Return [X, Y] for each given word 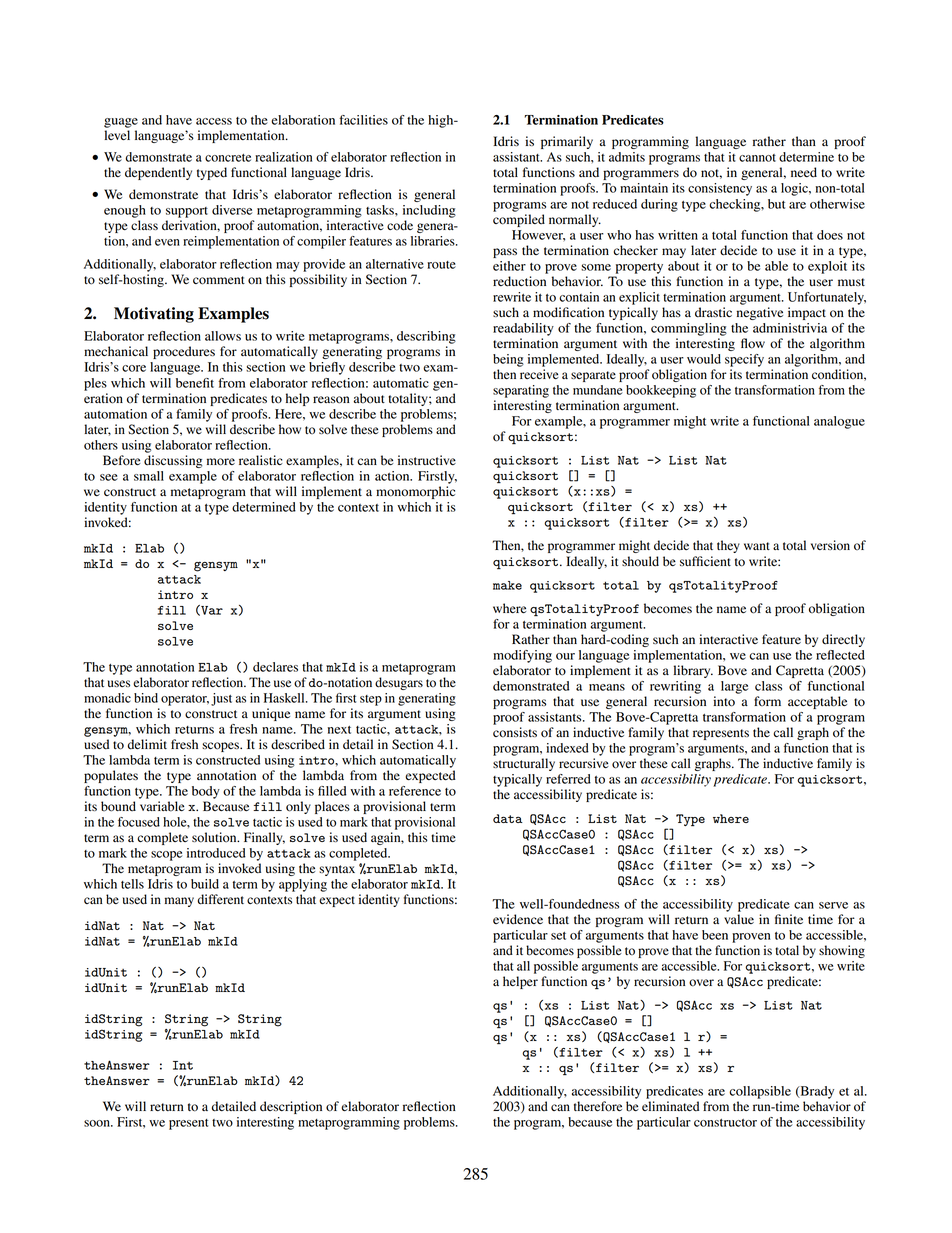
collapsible [760, 1092]
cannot [757, 158]
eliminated [670, 1106]
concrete [228, 158]
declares [275, 667]
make [507, 585]
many [179, 902]
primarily [567, 142]
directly [843, 640]
